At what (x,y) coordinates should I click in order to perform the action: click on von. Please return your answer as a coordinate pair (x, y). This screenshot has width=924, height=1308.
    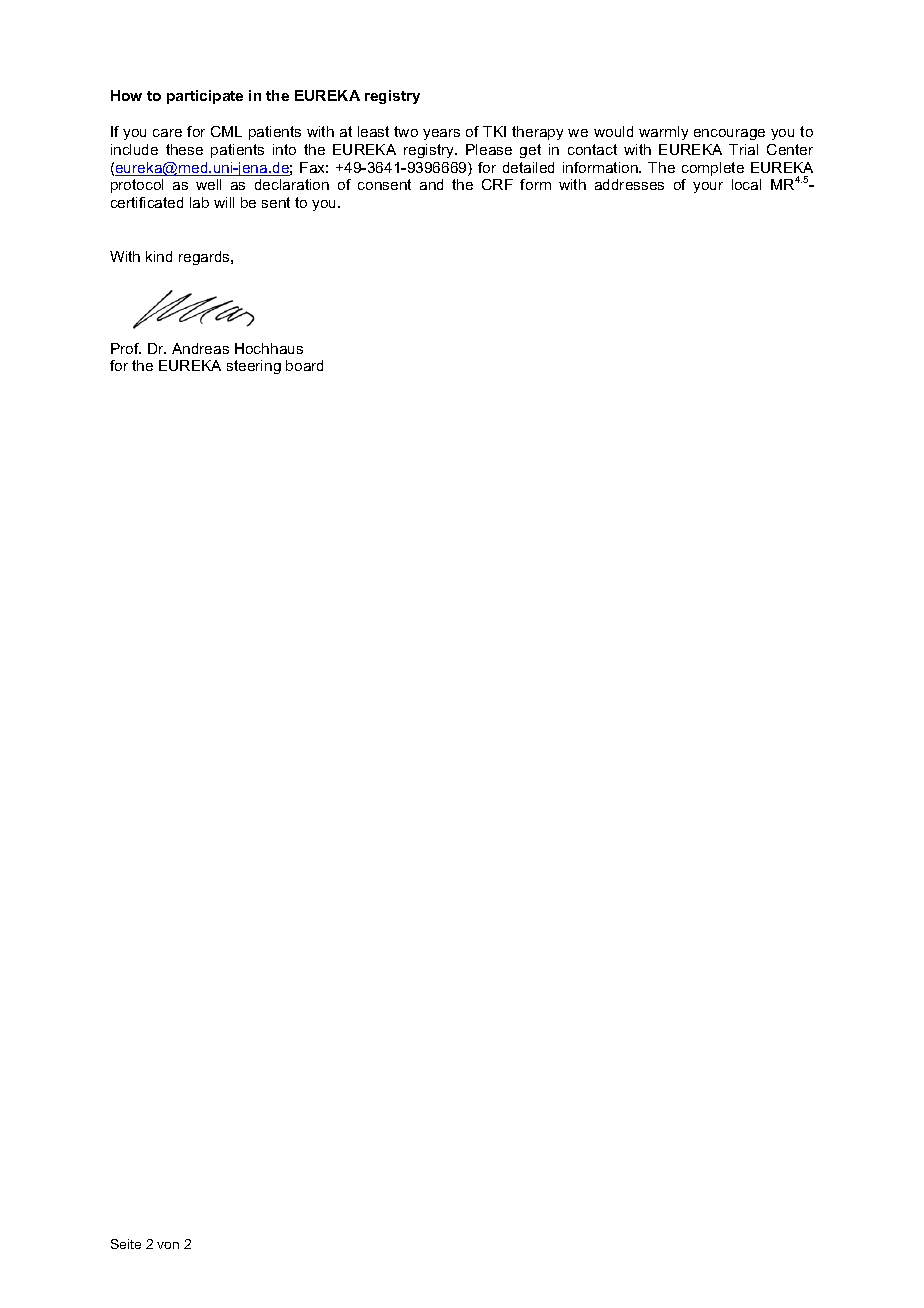
    Looking at the image, I should click on (168, 1245).
